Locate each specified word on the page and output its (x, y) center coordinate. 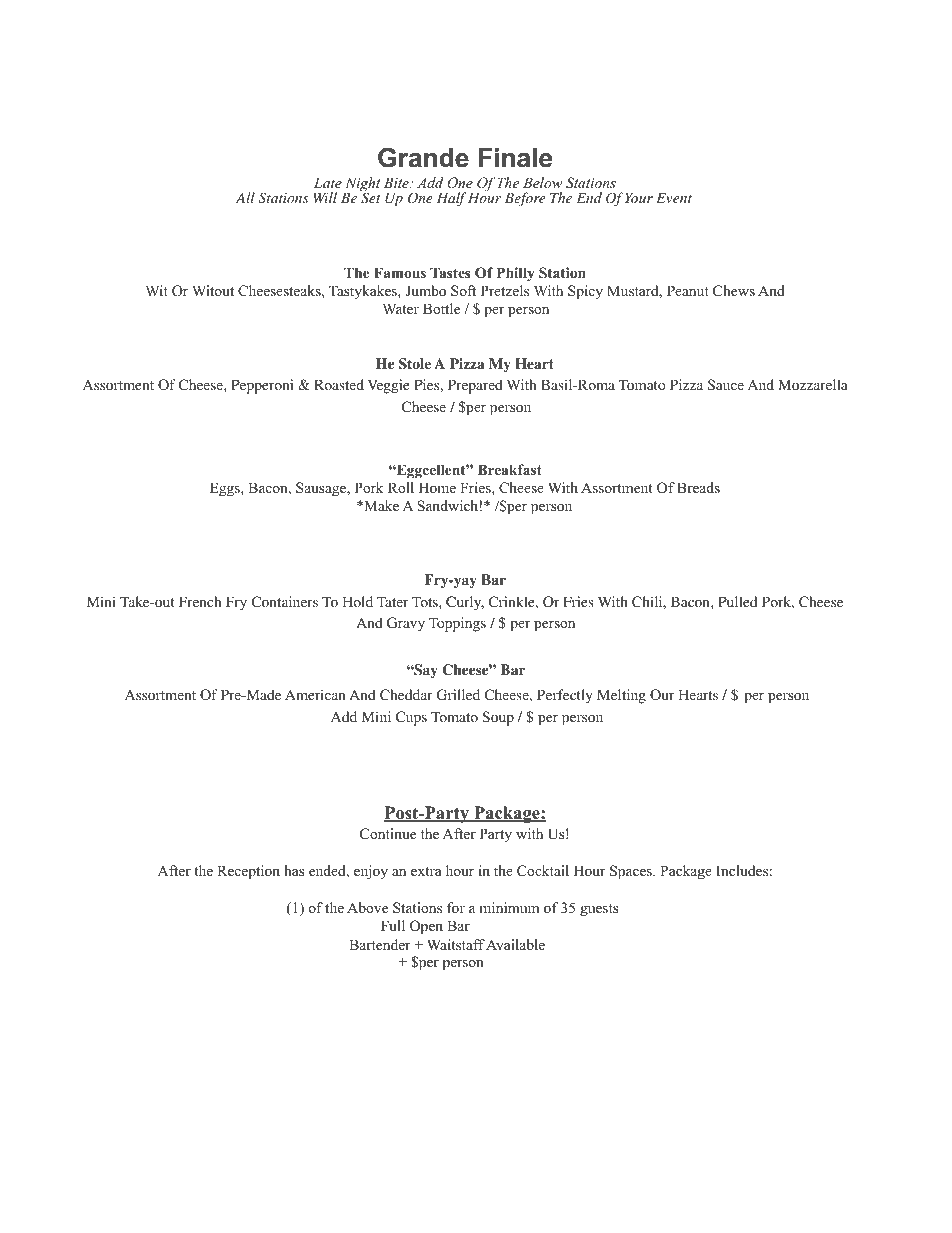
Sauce (726, 384)
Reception (248, 872)
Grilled (458, 695)
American (315, 694)
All (245, 197)
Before (525, 199)
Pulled (737, 601)
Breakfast (510, 469)
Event (674, 198)
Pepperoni (262, 386)
